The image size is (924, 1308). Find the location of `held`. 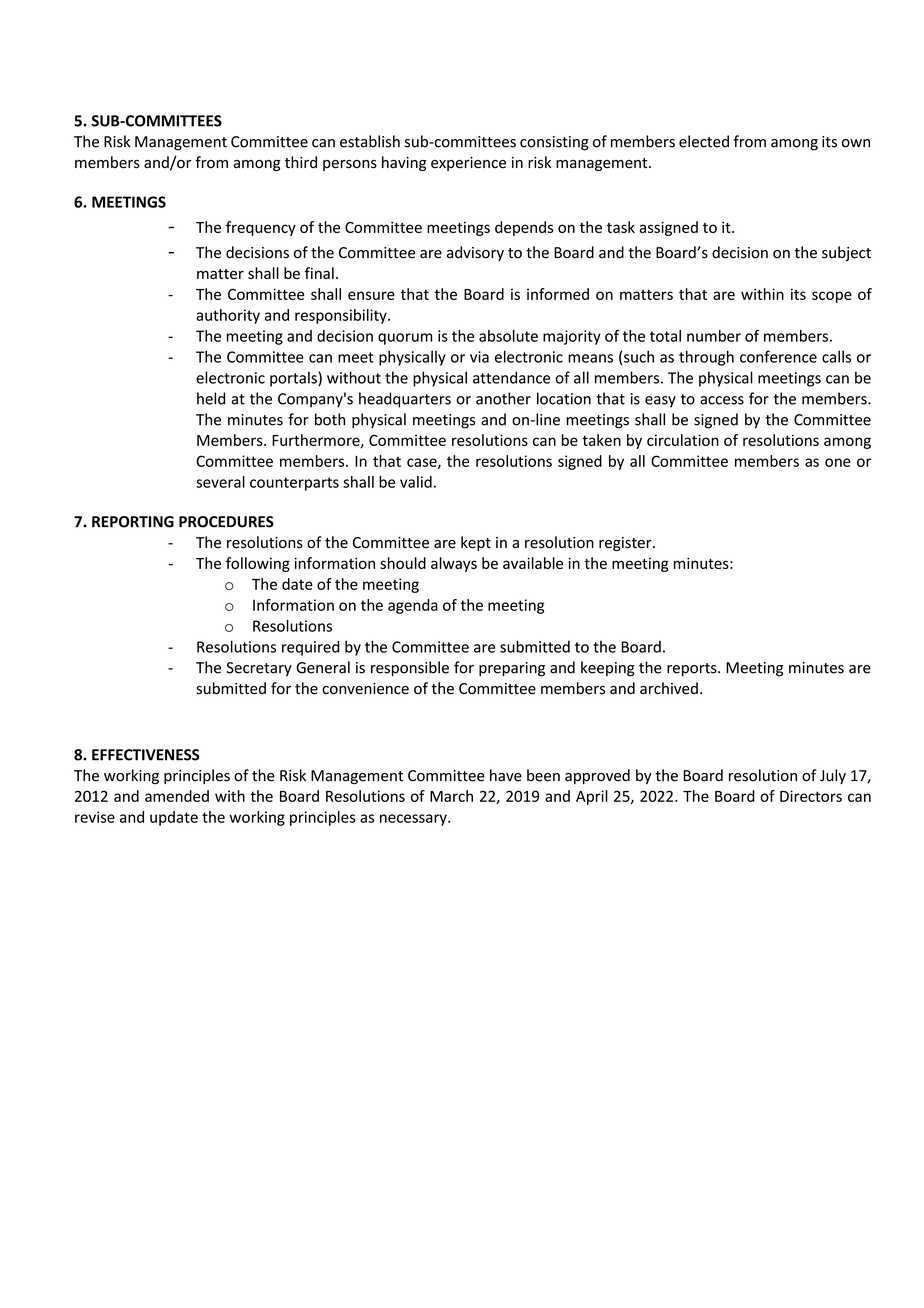

held is located at coordinates (211, 398).
